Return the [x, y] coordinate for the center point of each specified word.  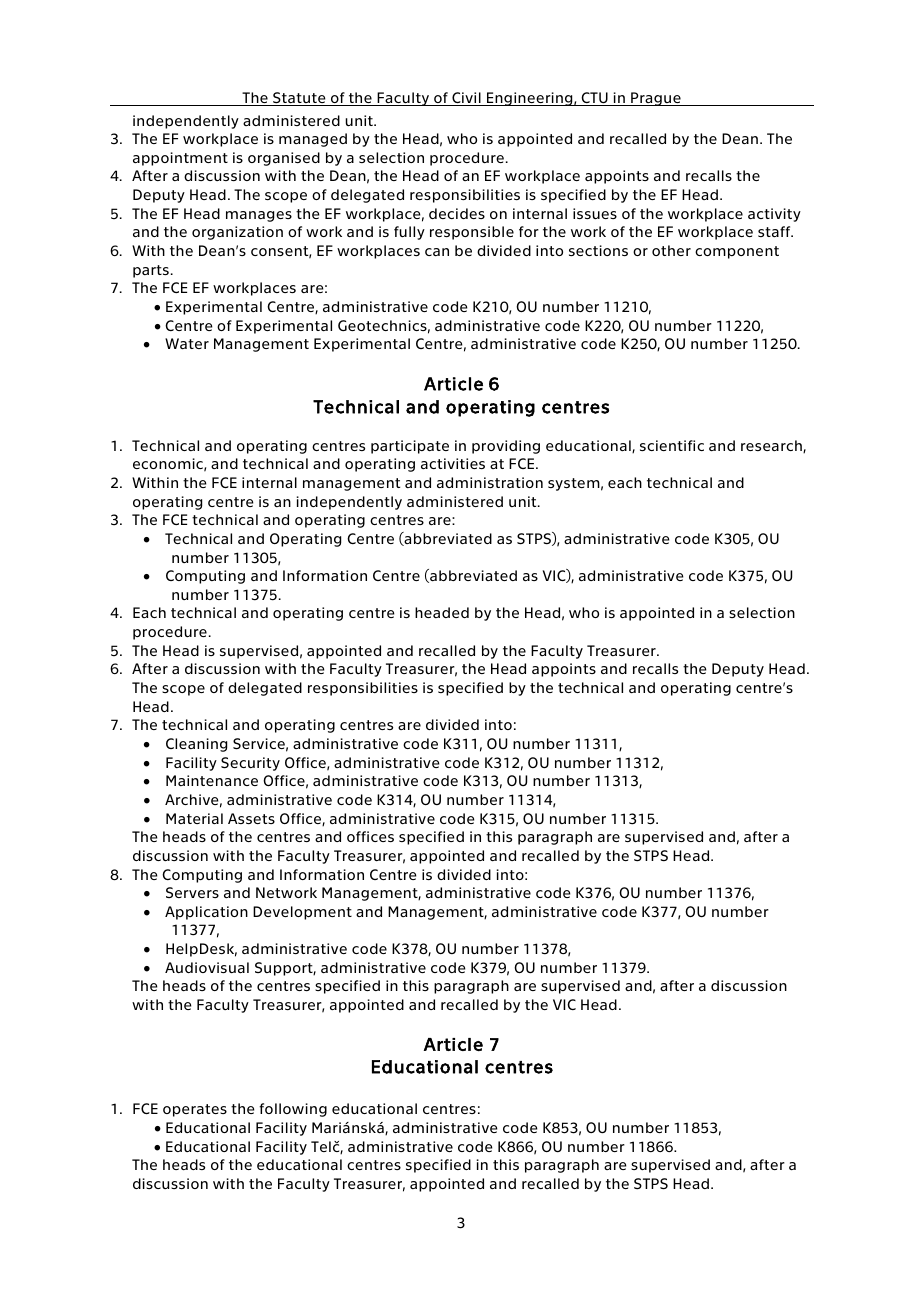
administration [490, 482]
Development [302, 913]
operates [195, 1110]
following [293, 1110]
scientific [672, 445]
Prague [656, 99]
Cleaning [196, 745]
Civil [466, 99]
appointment [180, 159]
